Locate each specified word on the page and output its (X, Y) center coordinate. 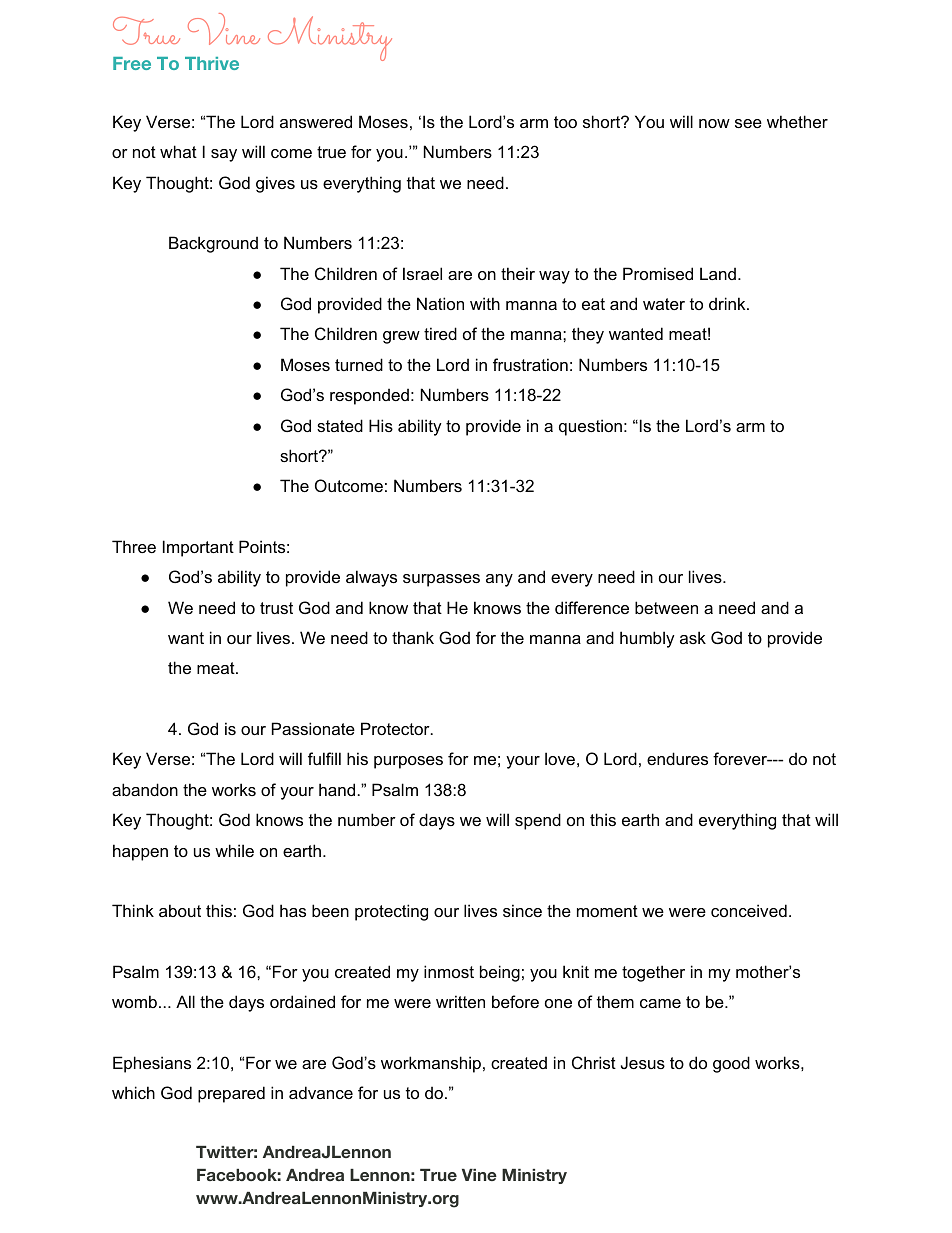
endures (677, 758)
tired (440, 333)
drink (728, 303)
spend (538, 821)
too (565, 122)
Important (198, 548)
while (234, 850)
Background (213, 244)
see (748, 123)
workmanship (431, 1064)
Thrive (212, 63)
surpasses (441, 580)
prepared (231, 1094)
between (666, 607)
